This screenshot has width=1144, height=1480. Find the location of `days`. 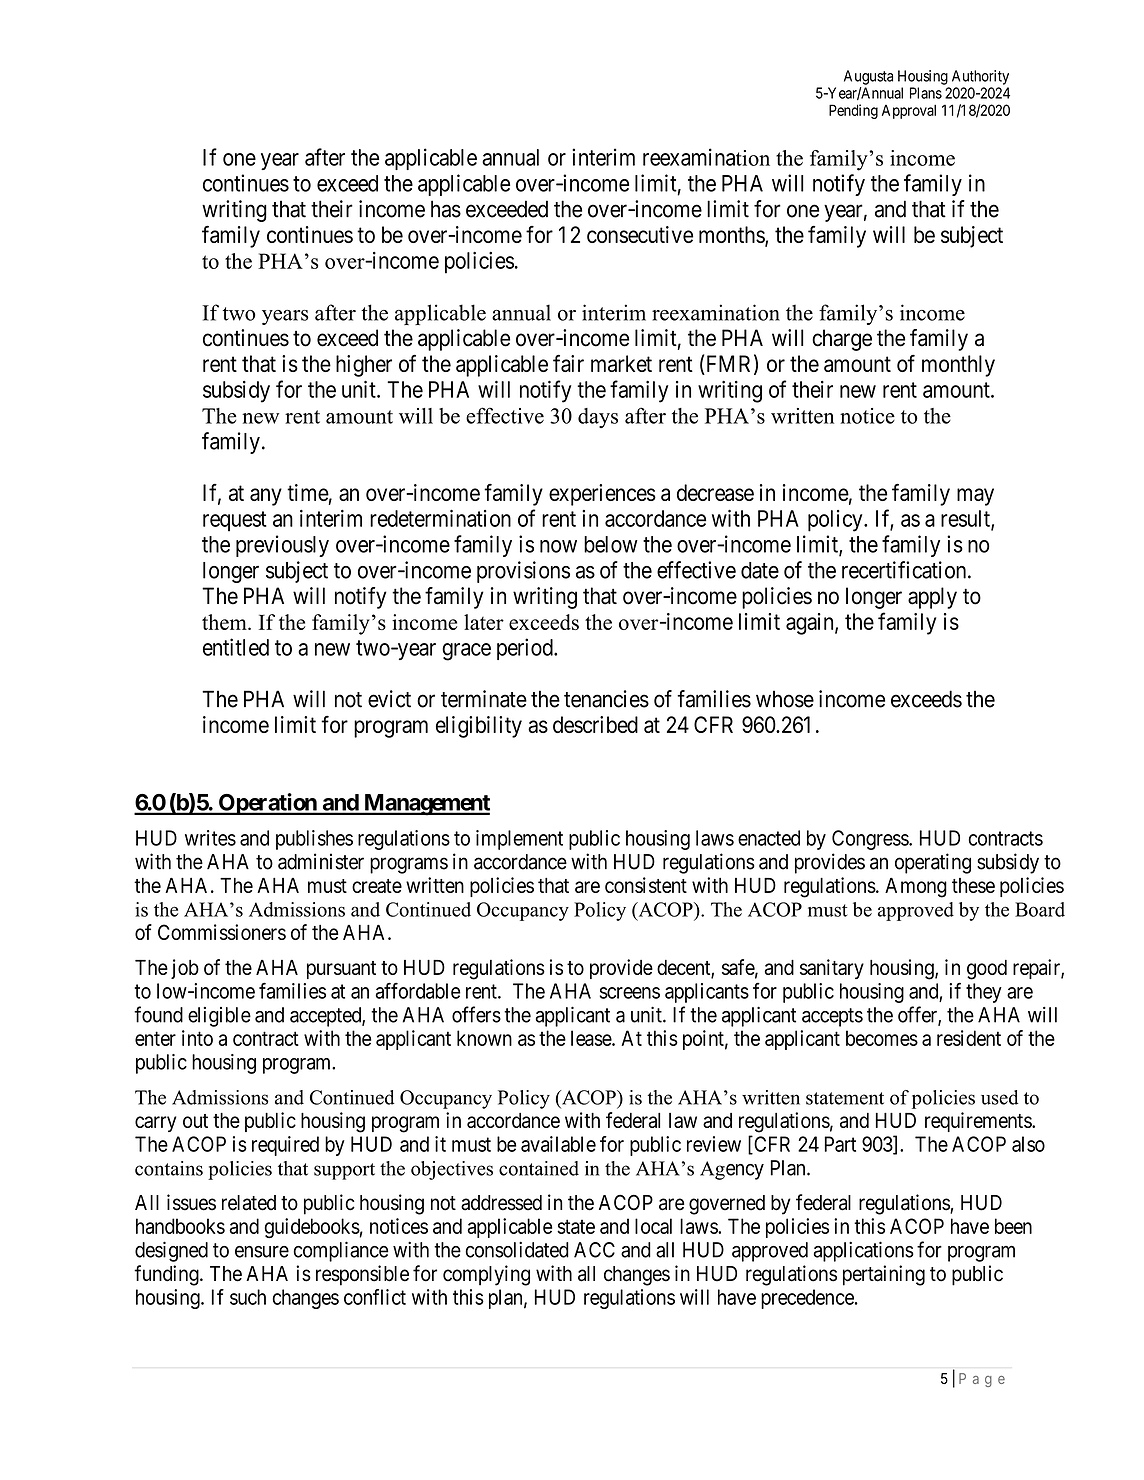

days is located at coordinates (598, 418).
